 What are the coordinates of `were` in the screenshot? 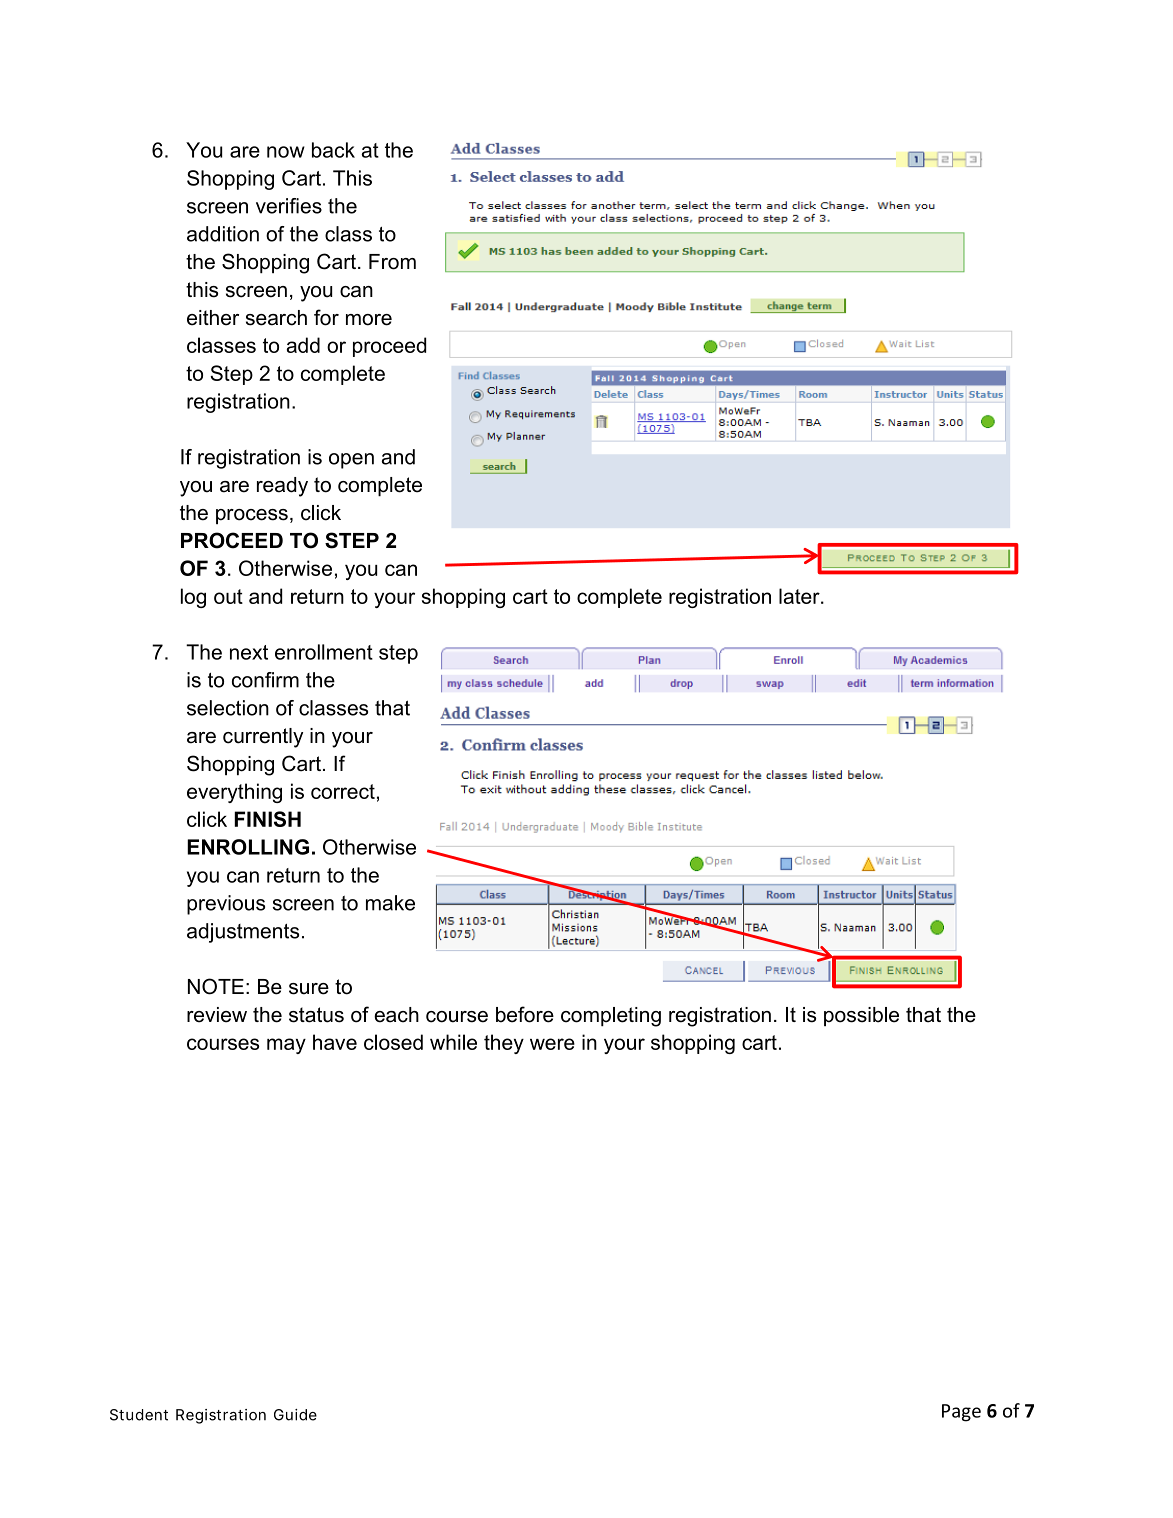 It's located at (552, 1044).
